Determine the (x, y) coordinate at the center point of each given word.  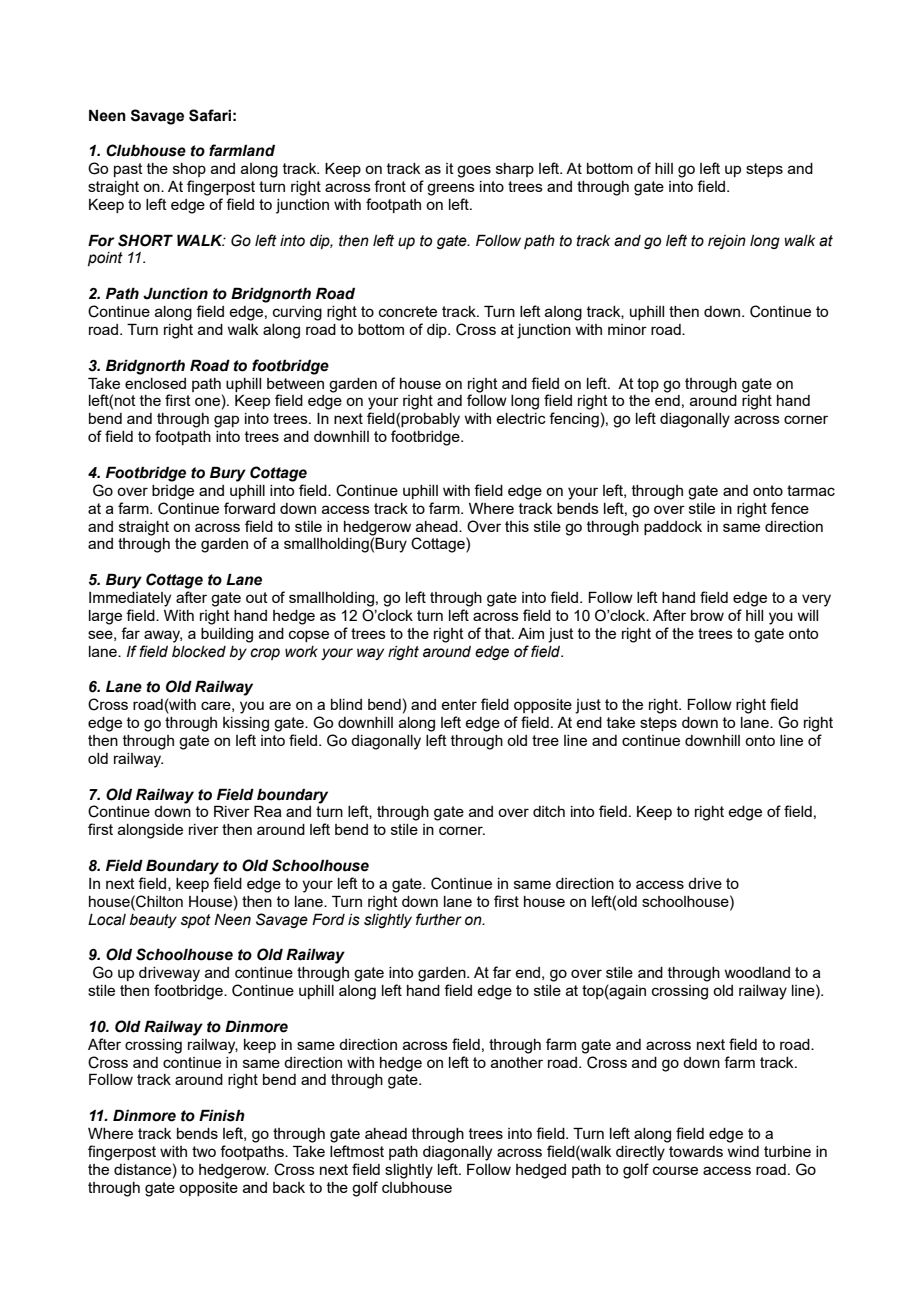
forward (249, 508)
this (517, 526)
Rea (268, 811)
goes (474, 171)
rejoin (727, 242)
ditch (549, 811)
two (204, 1151)
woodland (757, 972)
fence (790, 508)
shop (189, 170)
